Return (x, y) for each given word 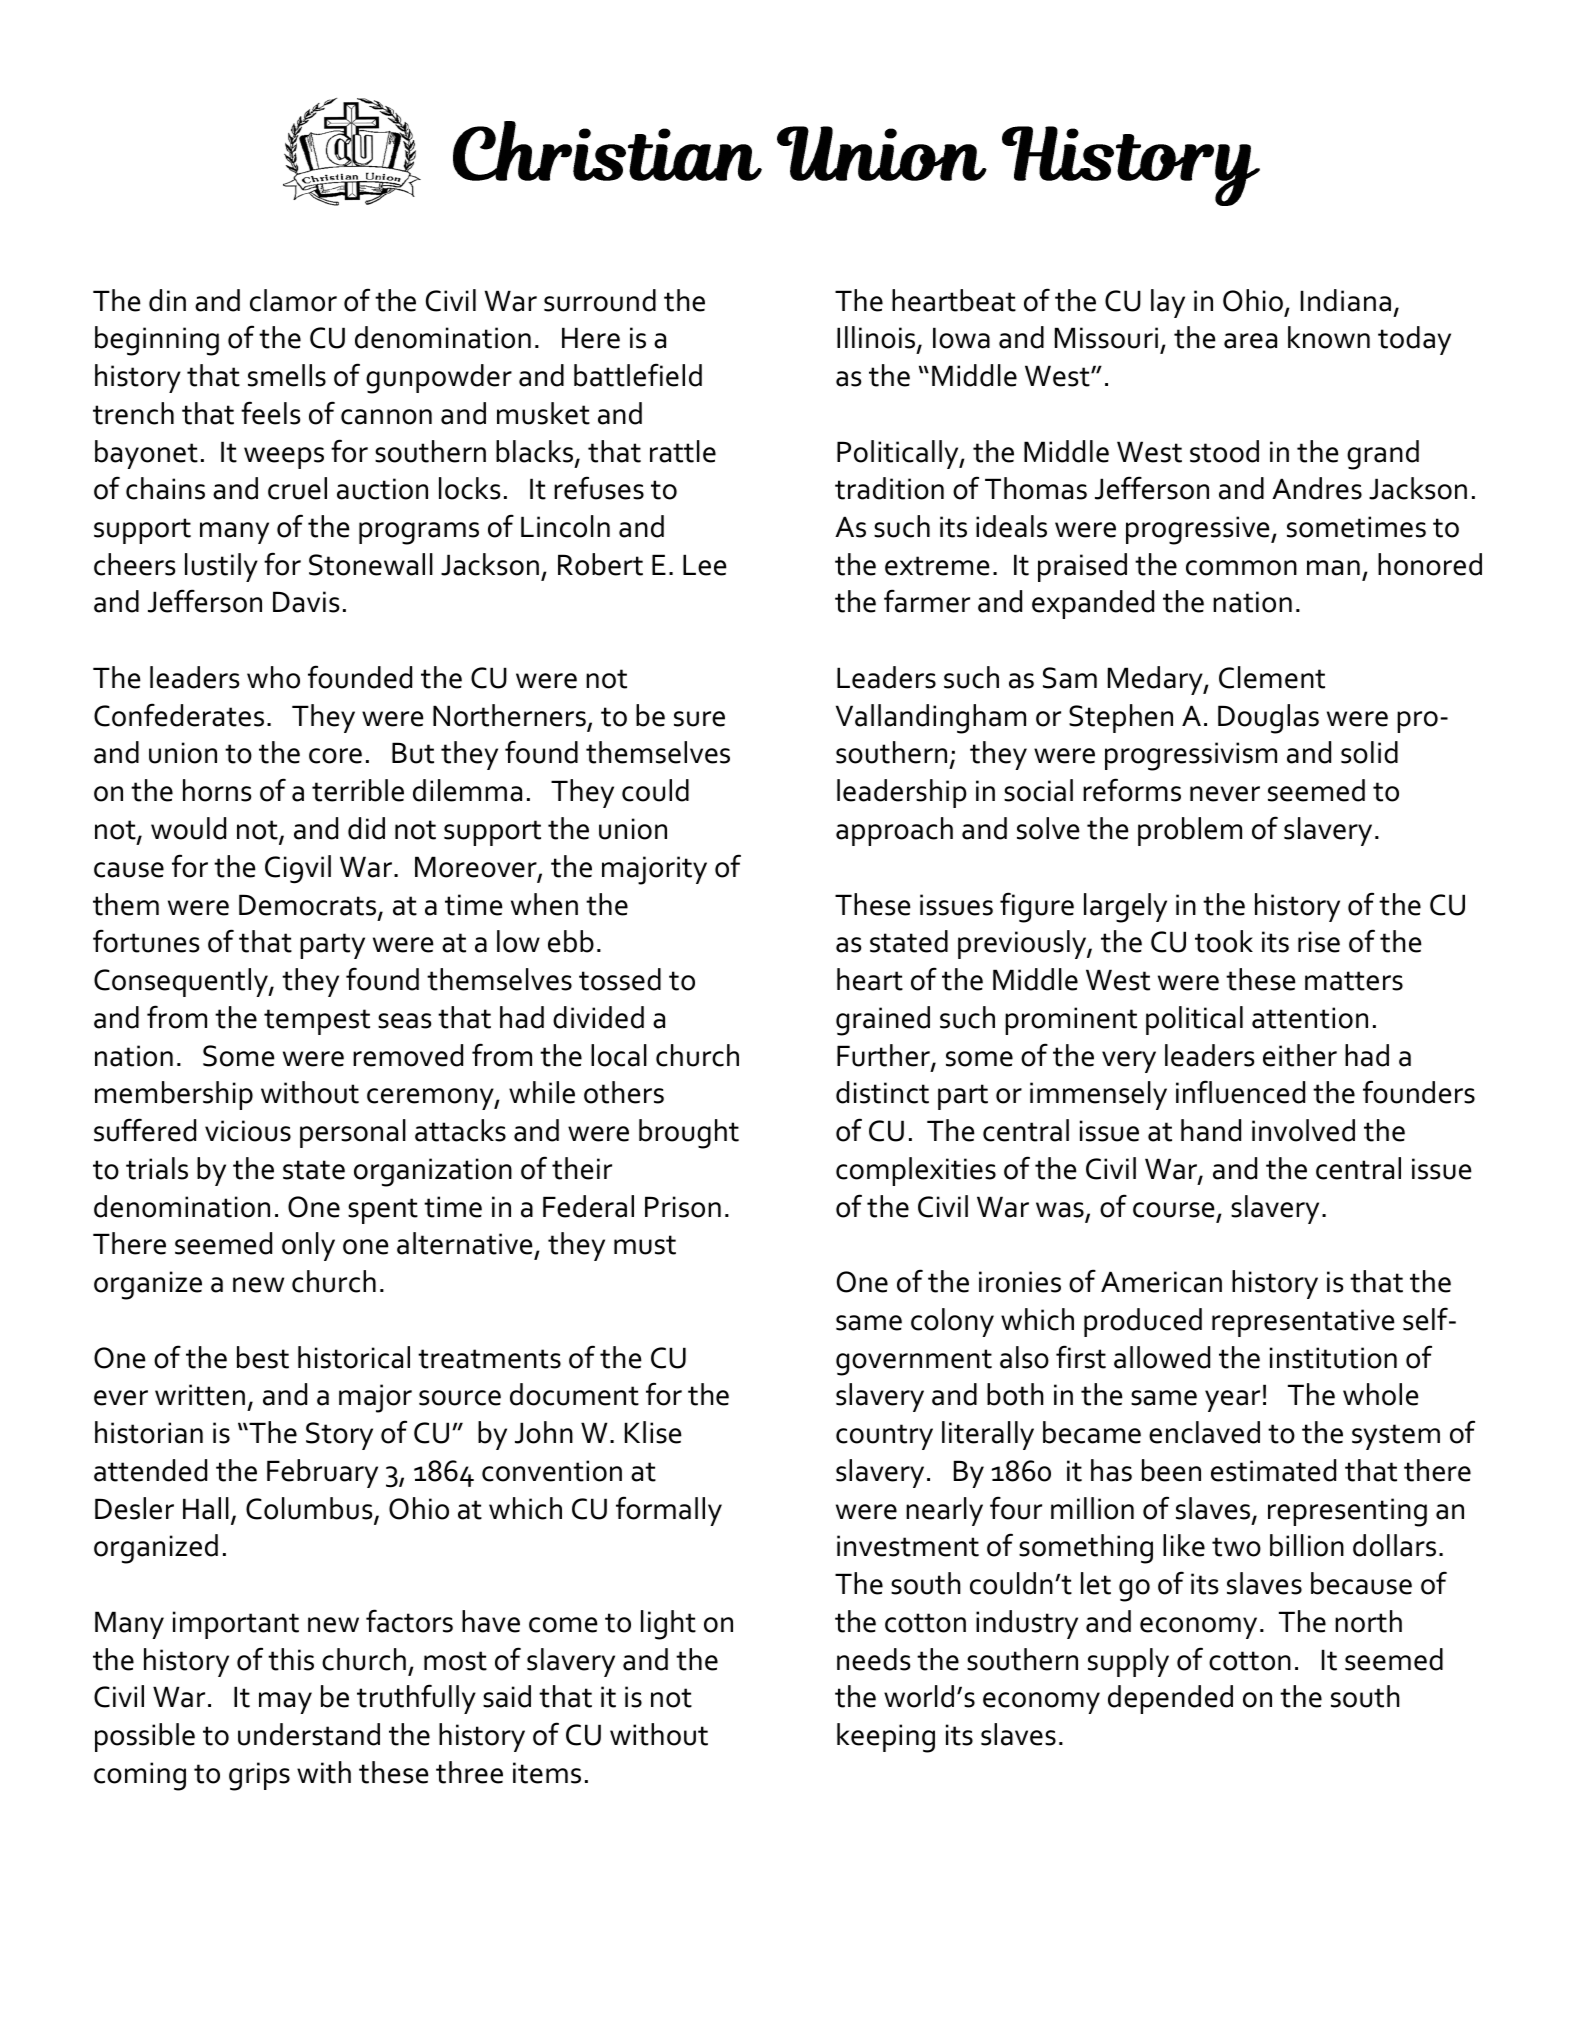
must (645, 1245)
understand (309, 1734)
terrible (358, 790)
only (308, 1246)
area (1250, 341)
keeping (886, 1738)
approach (894, 831)
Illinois (877, 339)
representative (1303, 1323)
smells (287, 375)
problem (1190, 831)
